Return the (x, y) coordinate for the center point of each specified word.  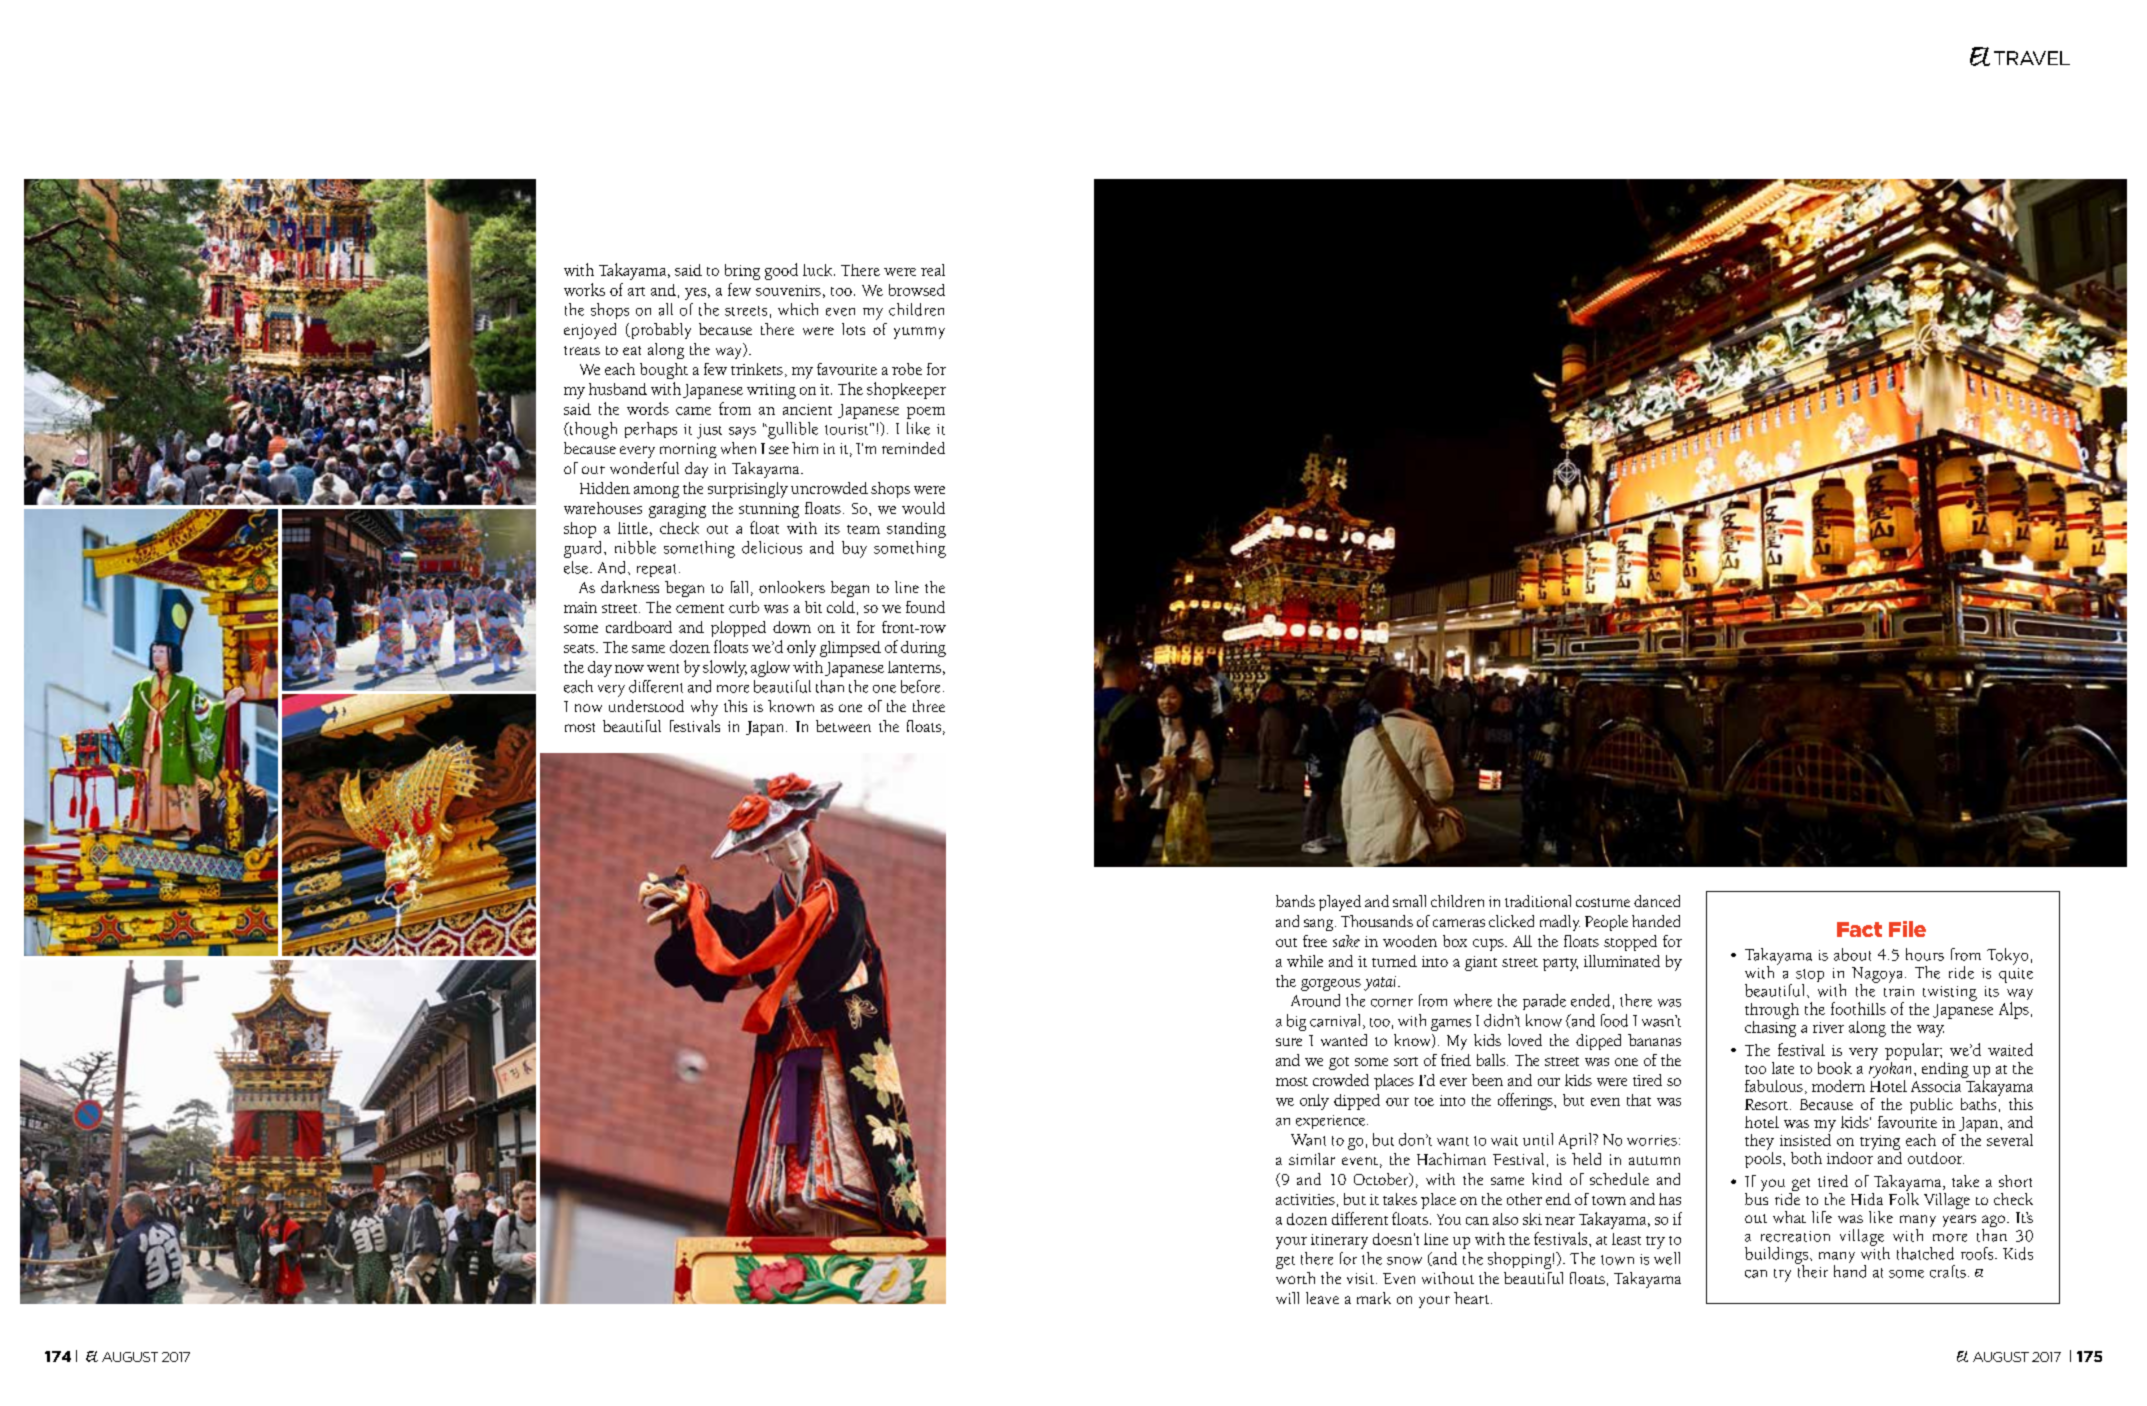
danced (1657, 901)
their (1812, 1270)
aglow (770, 669)
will (1287, 1298)
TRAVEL (2032, 58)
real (933, 270)
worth (1295, 1278)
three (929, 706)
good (781, 271)
